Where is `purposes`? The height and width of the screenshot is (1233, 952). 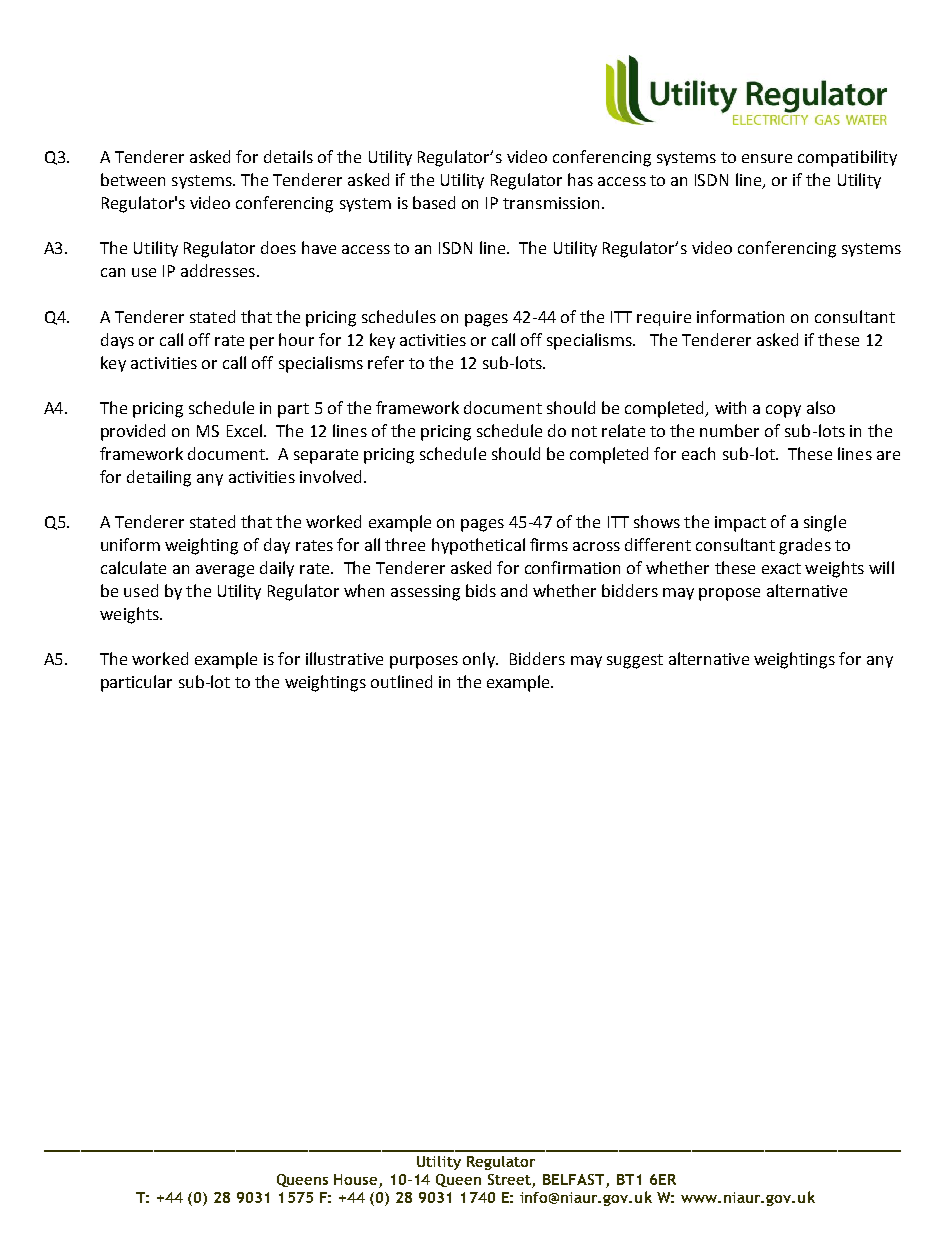 purposes is located at coordinates (424, 662).
